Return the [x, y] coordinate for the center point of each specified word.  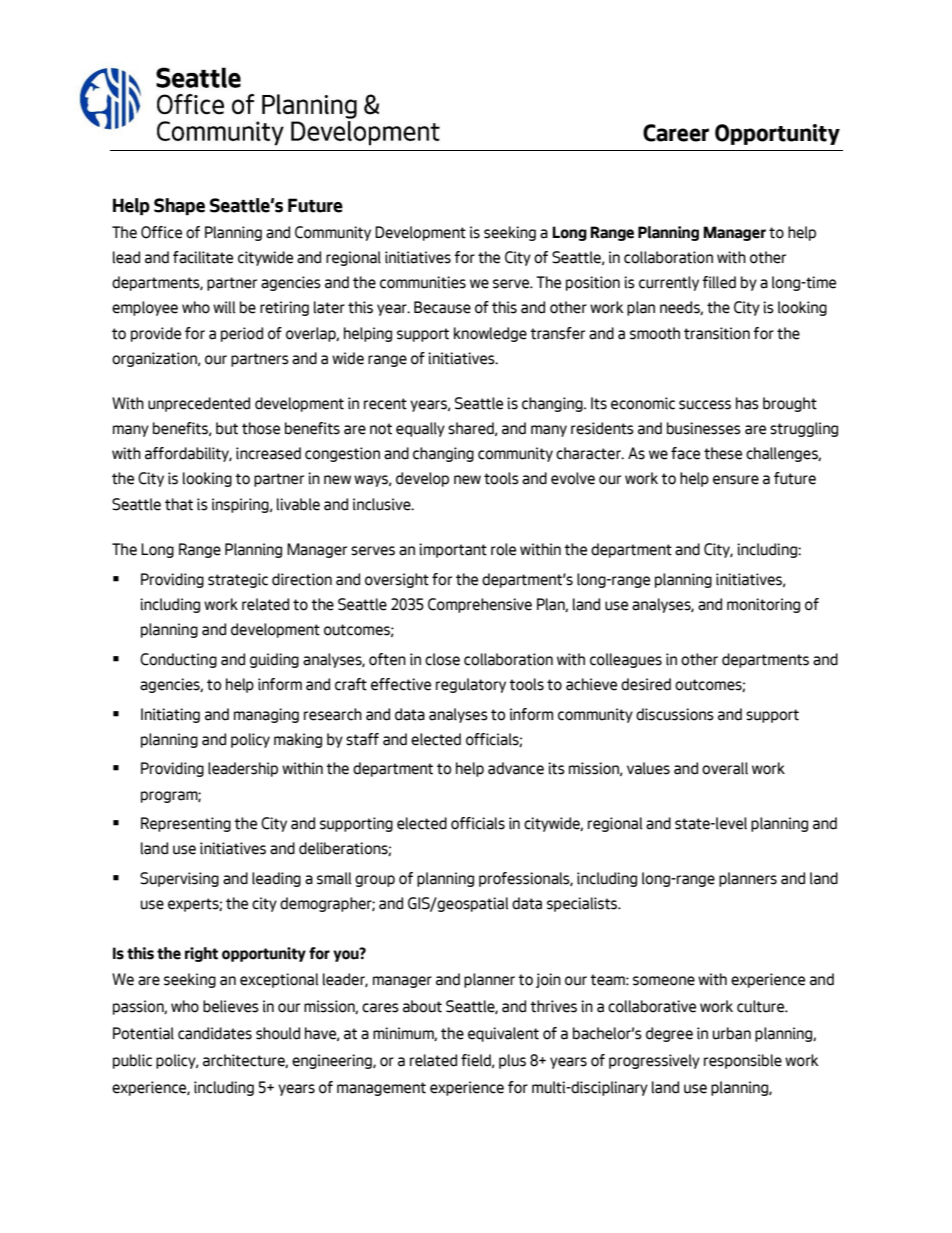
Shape [179, 206]
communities [423, 282]
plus [512, 1061]
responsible [743, 1061]
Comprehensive [480, 605]
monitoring [763, 605]
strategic [238, 580]
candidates [215, 1033]
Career [676, 133]
